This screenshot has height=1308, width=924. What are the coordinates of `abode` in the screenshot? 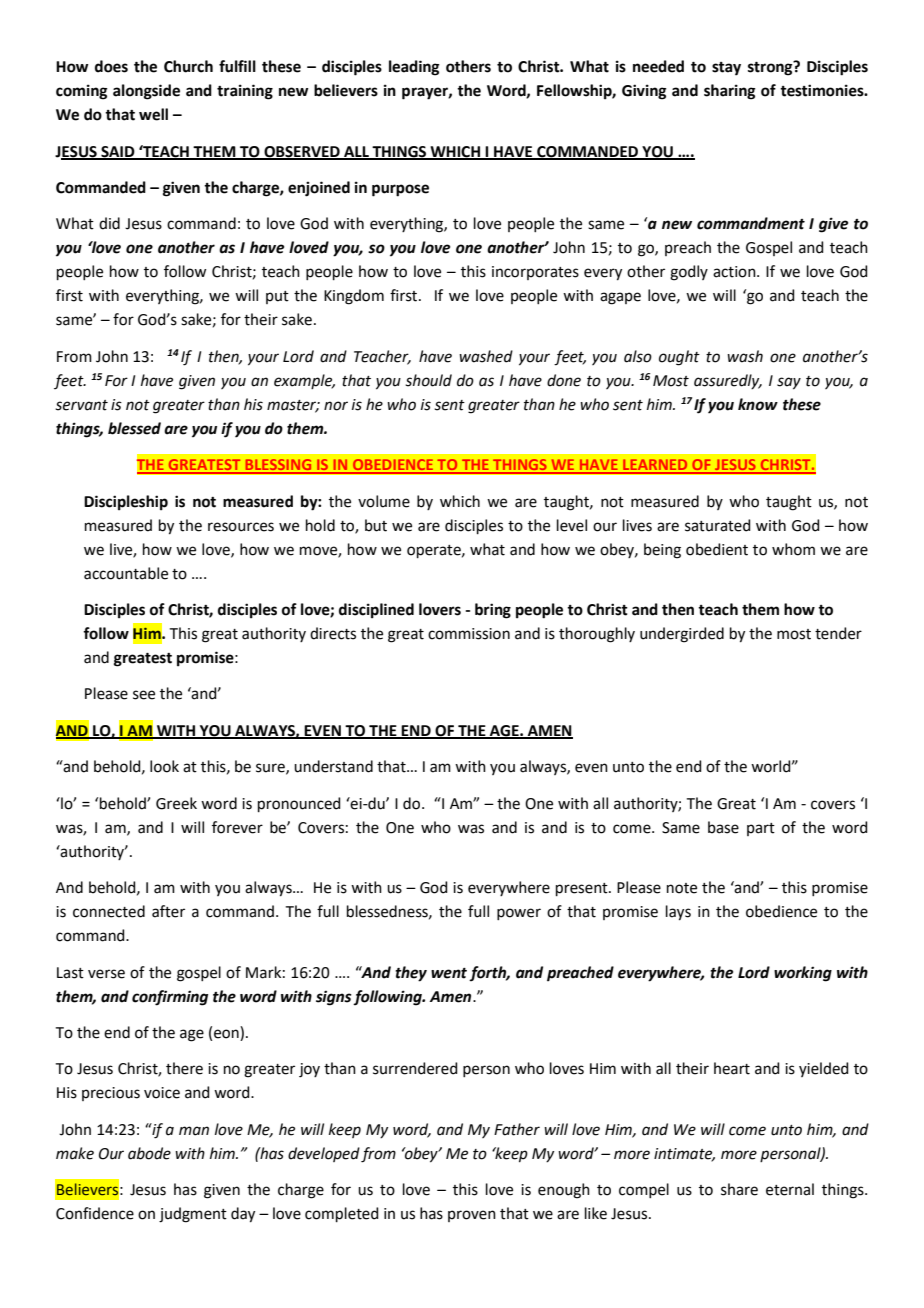 It's located at (149, 1153).
